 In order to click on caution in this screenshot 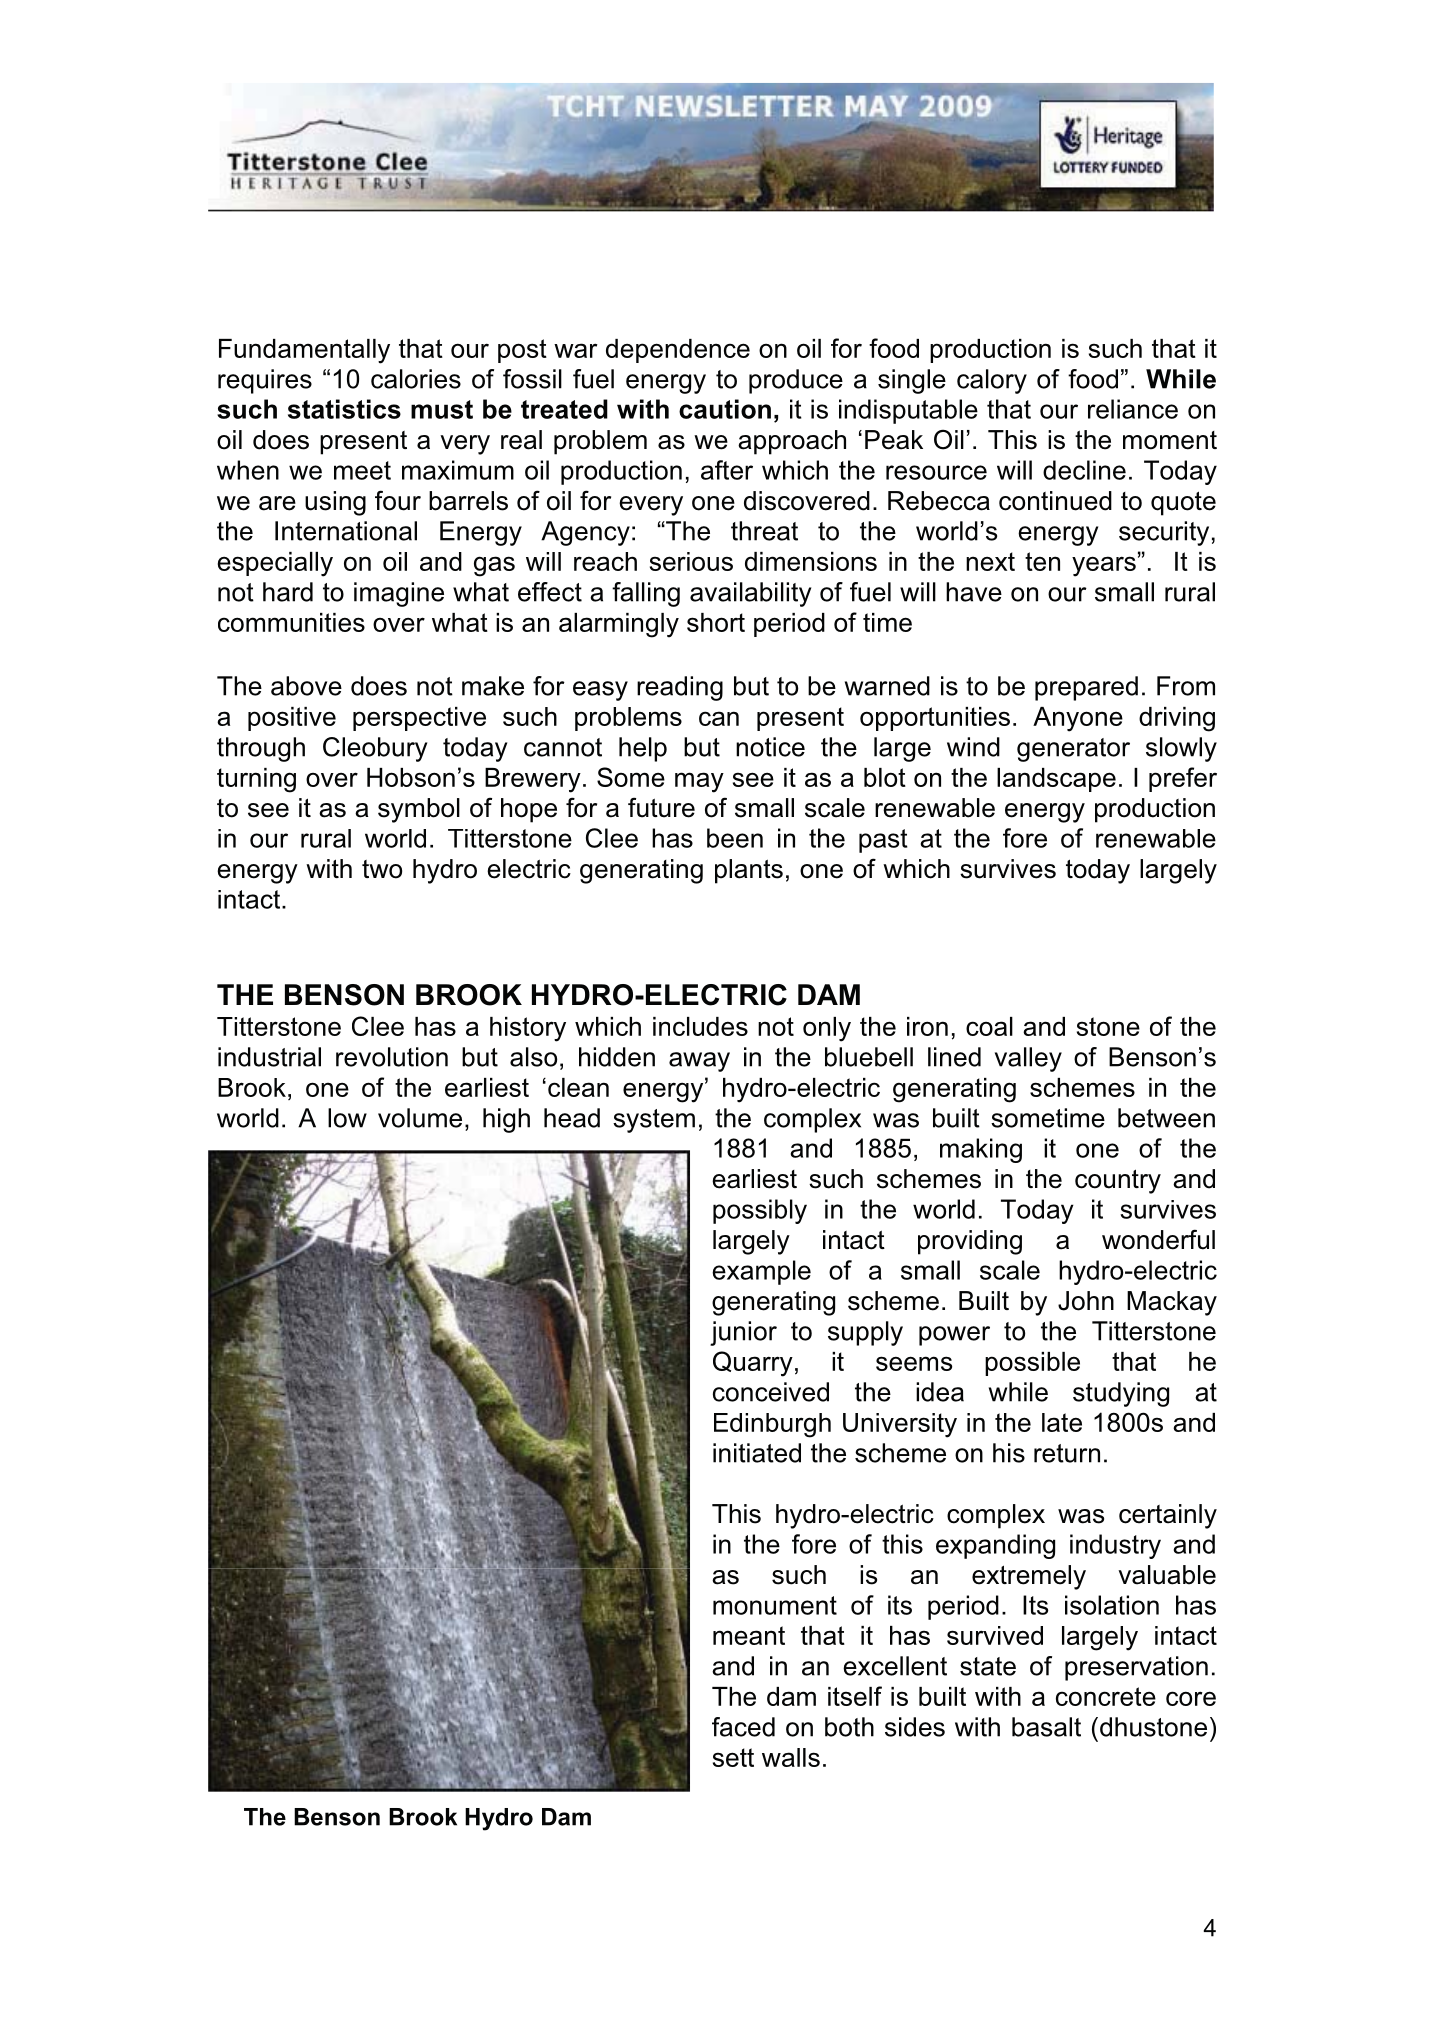, I will do `click(725, 409)`.
